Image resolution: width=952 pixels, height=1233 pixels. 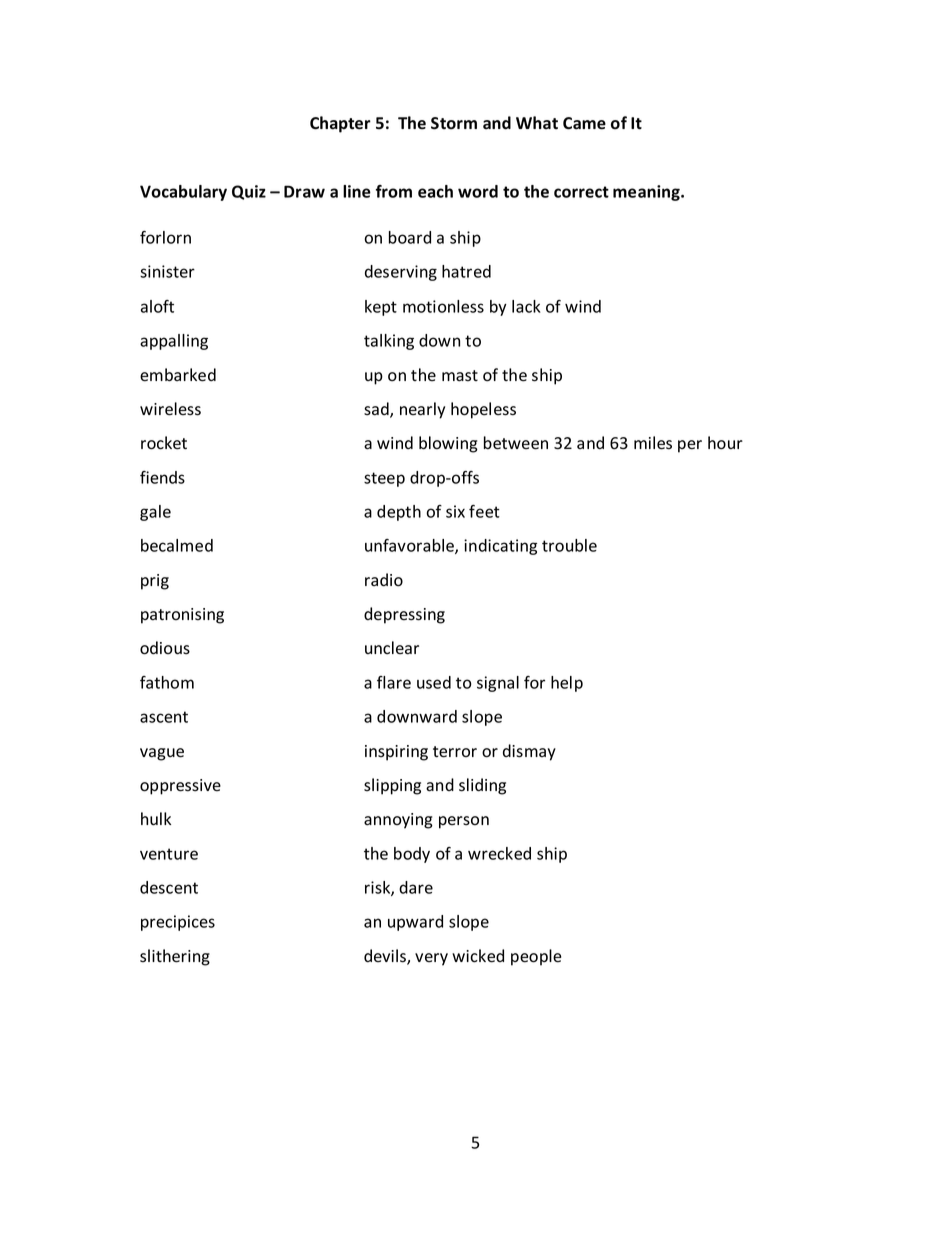 What do you see at coordinates (647, 193) in the screenshot?
I see `meaning` at bounding box center [647, 193].
